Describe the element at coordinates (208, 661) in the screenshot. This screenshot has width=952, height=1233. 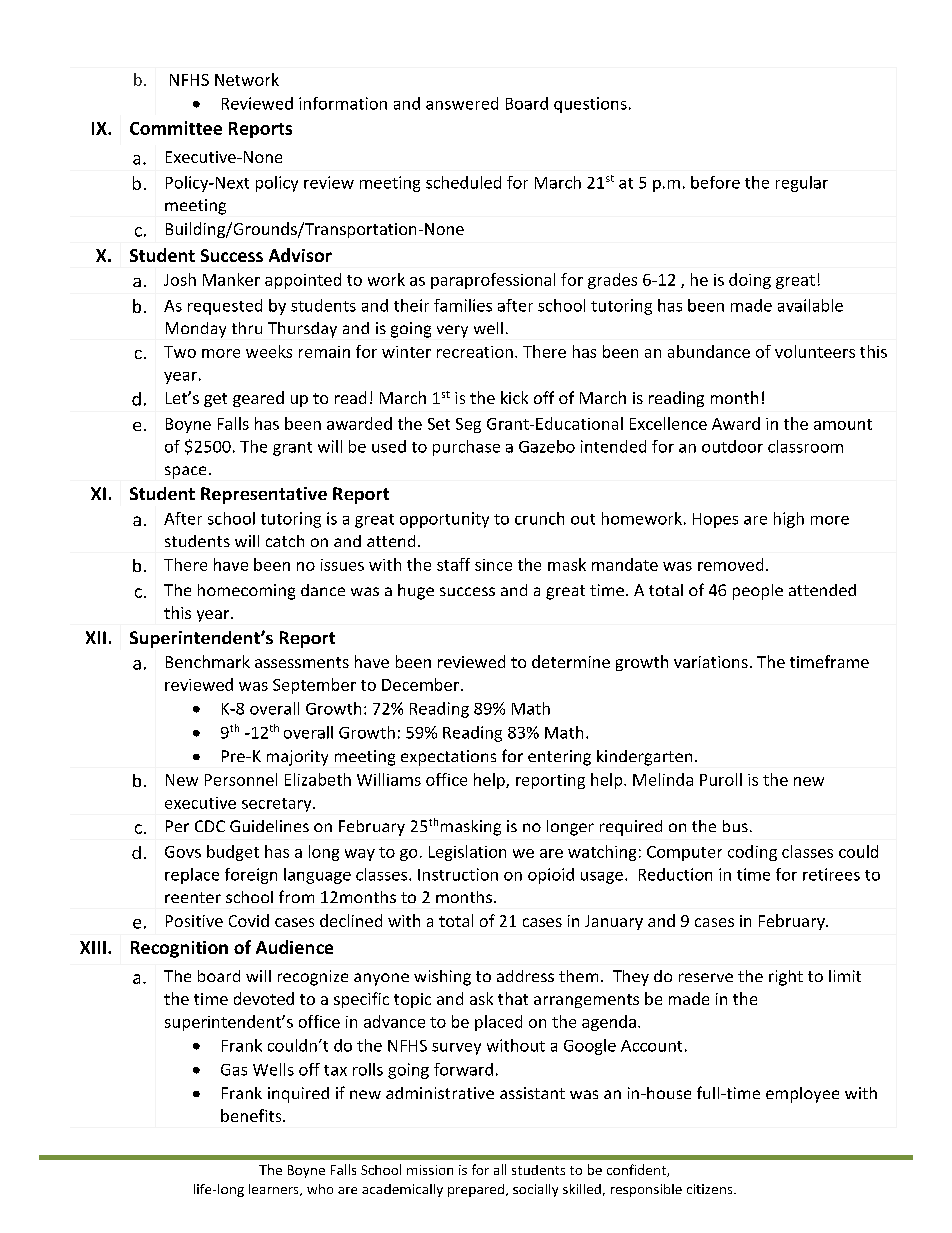
I see `Benchmark` at that location.
